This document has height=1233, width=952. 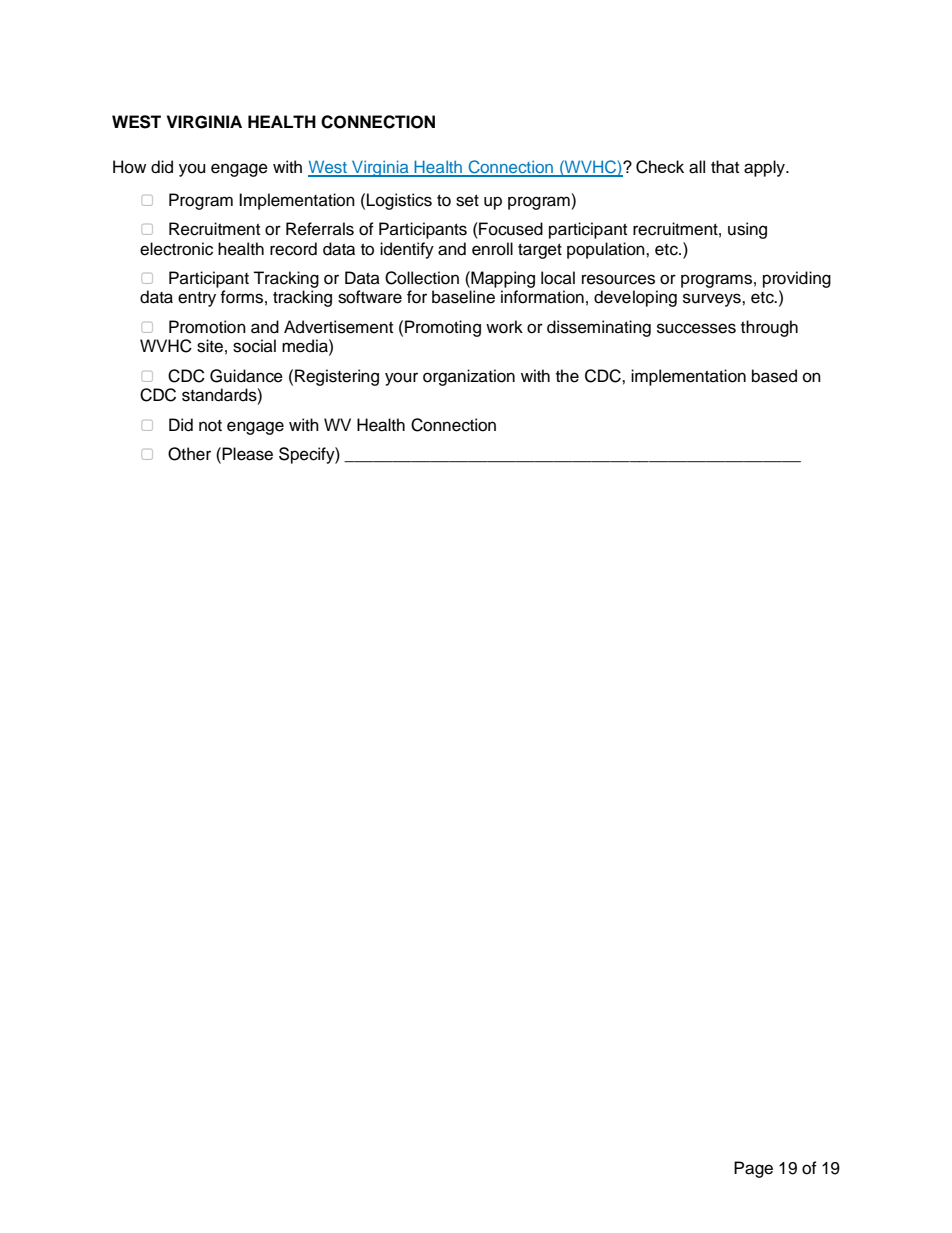 I want to click on Please, so click(x=246, y=454).
